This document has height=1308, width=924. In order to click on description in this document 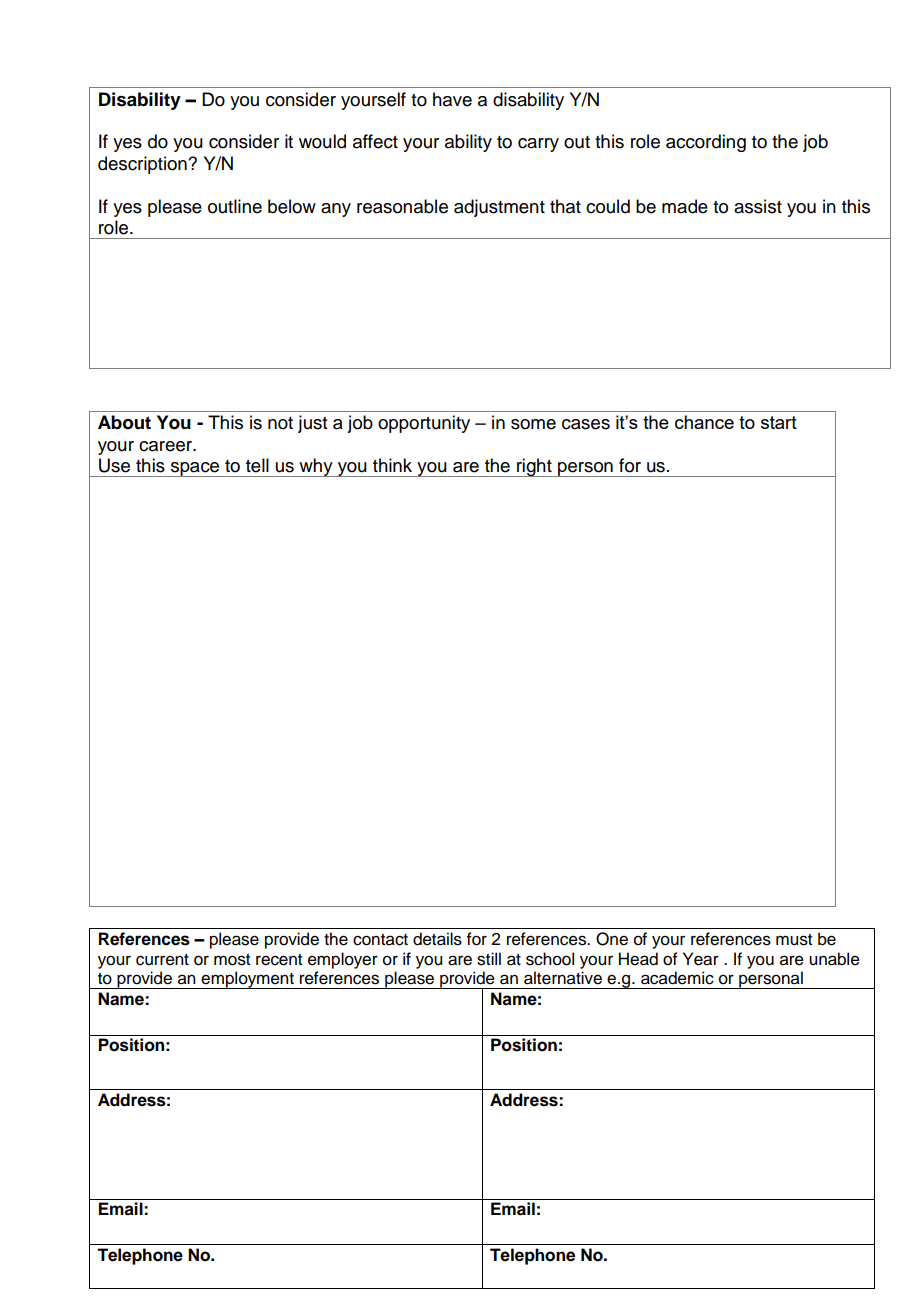, I will do `click(143, 165)`.
